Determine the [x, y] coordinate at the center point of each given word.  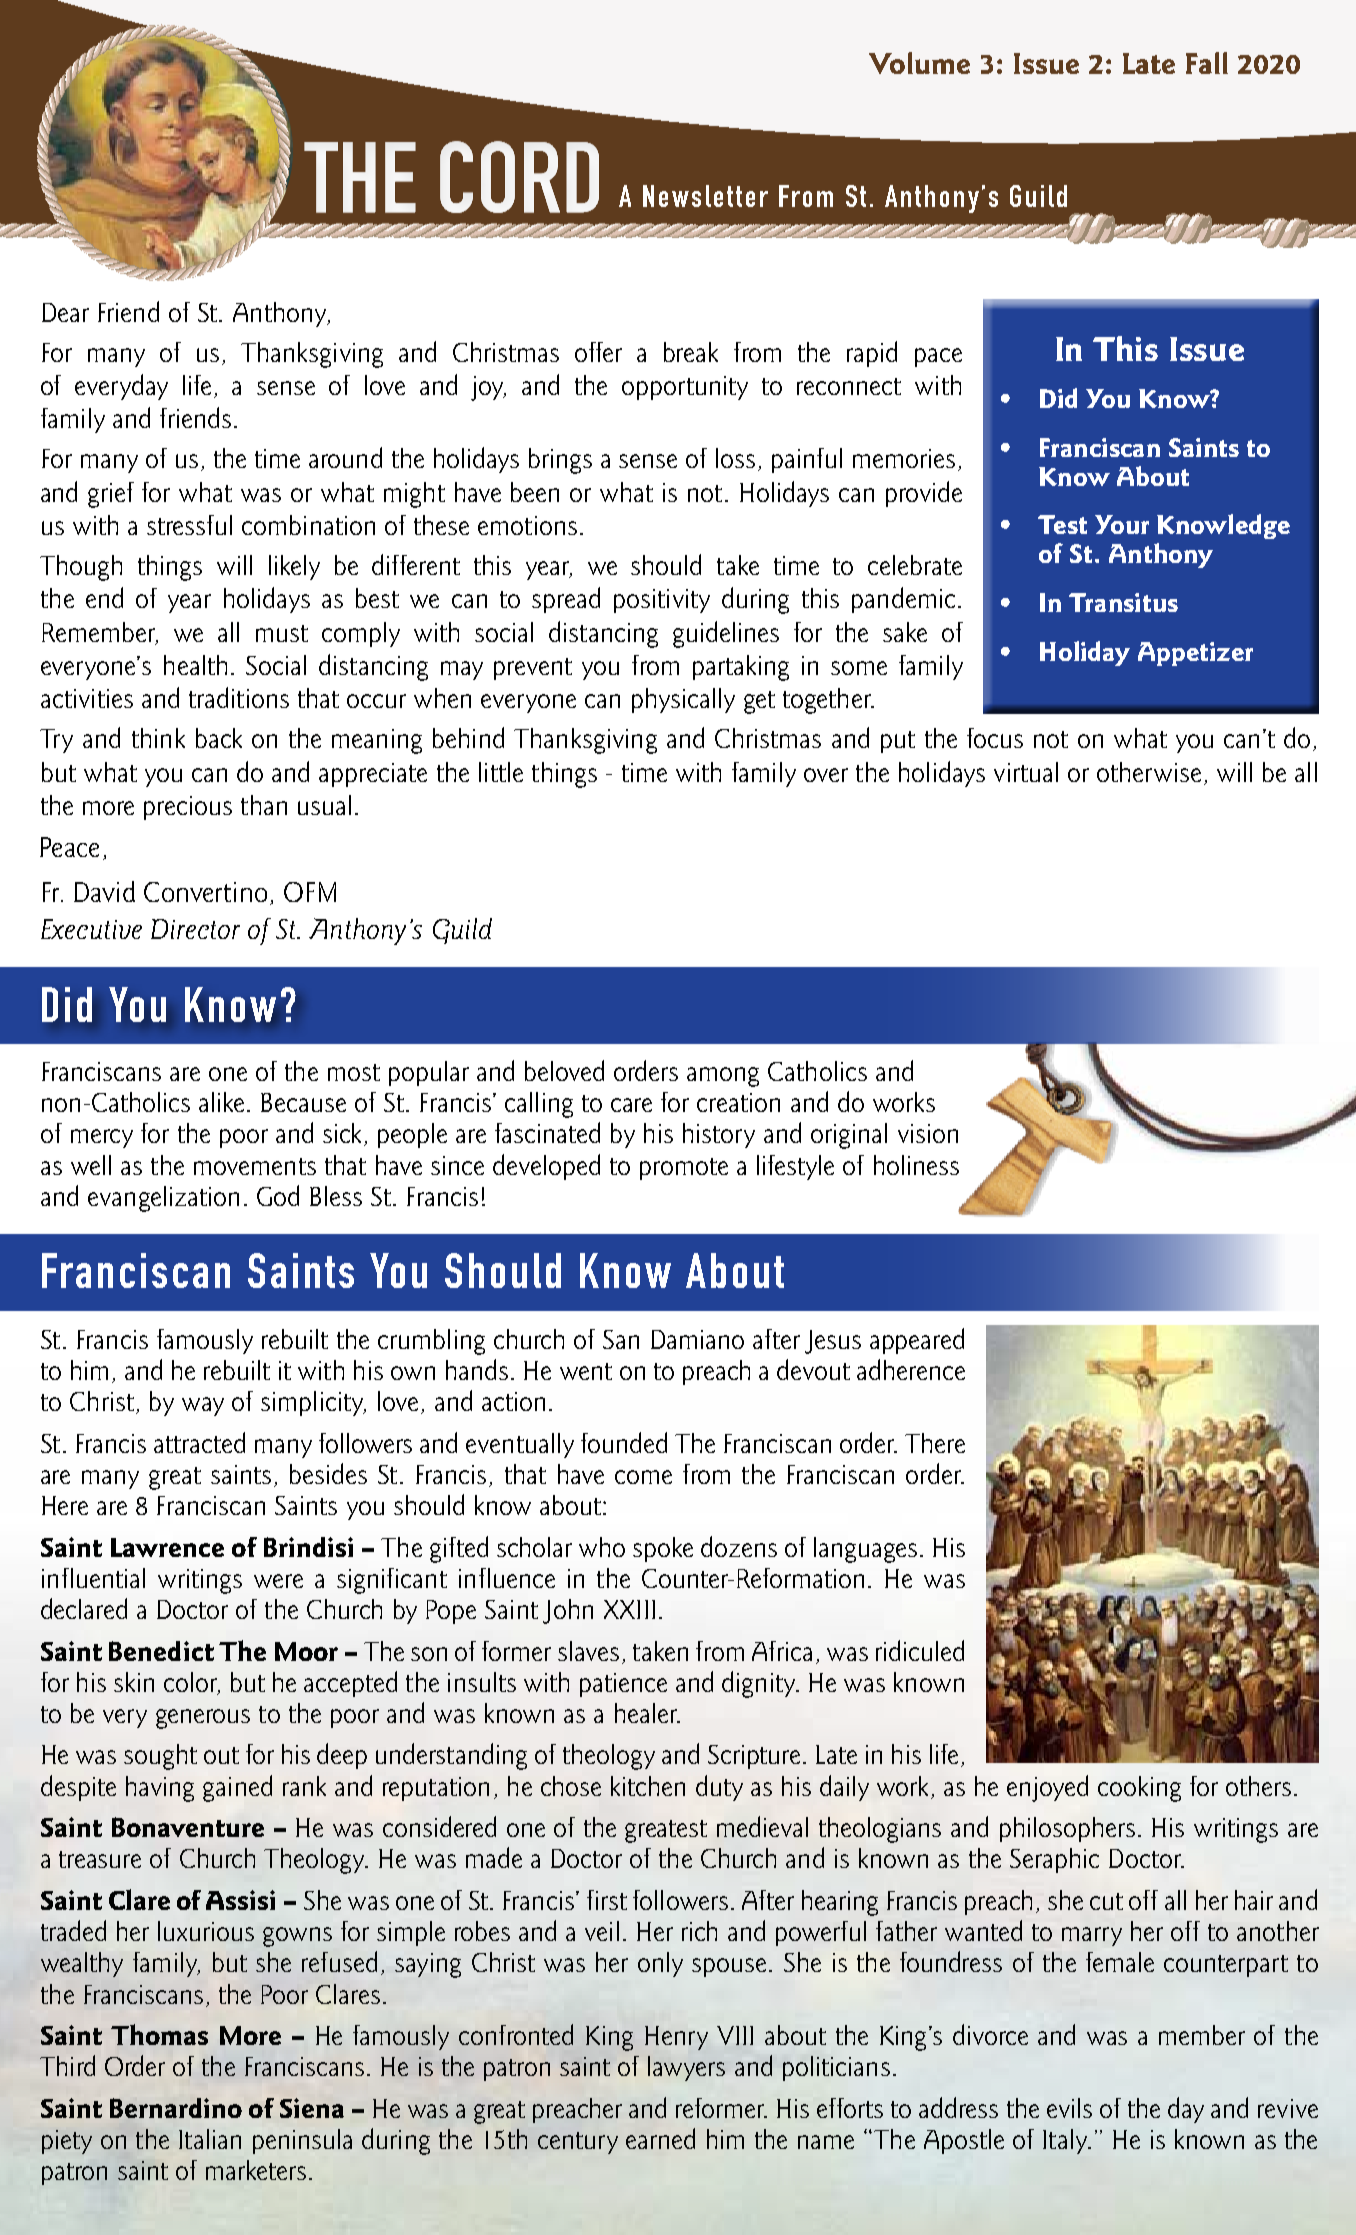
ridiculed [920, 1650]
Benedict [161, 1651]
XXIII [629, 1609]
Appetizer [1195, 654]
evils [1069, 2108]
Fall [1207, 63]
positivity [662, 601]
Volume [919, 63]
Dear [65, 312]
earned [660, 2138]
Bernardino [176, 2108]
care [631, 1105]
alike [223, 1102]
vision [928, 1133]
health [195, 665]
